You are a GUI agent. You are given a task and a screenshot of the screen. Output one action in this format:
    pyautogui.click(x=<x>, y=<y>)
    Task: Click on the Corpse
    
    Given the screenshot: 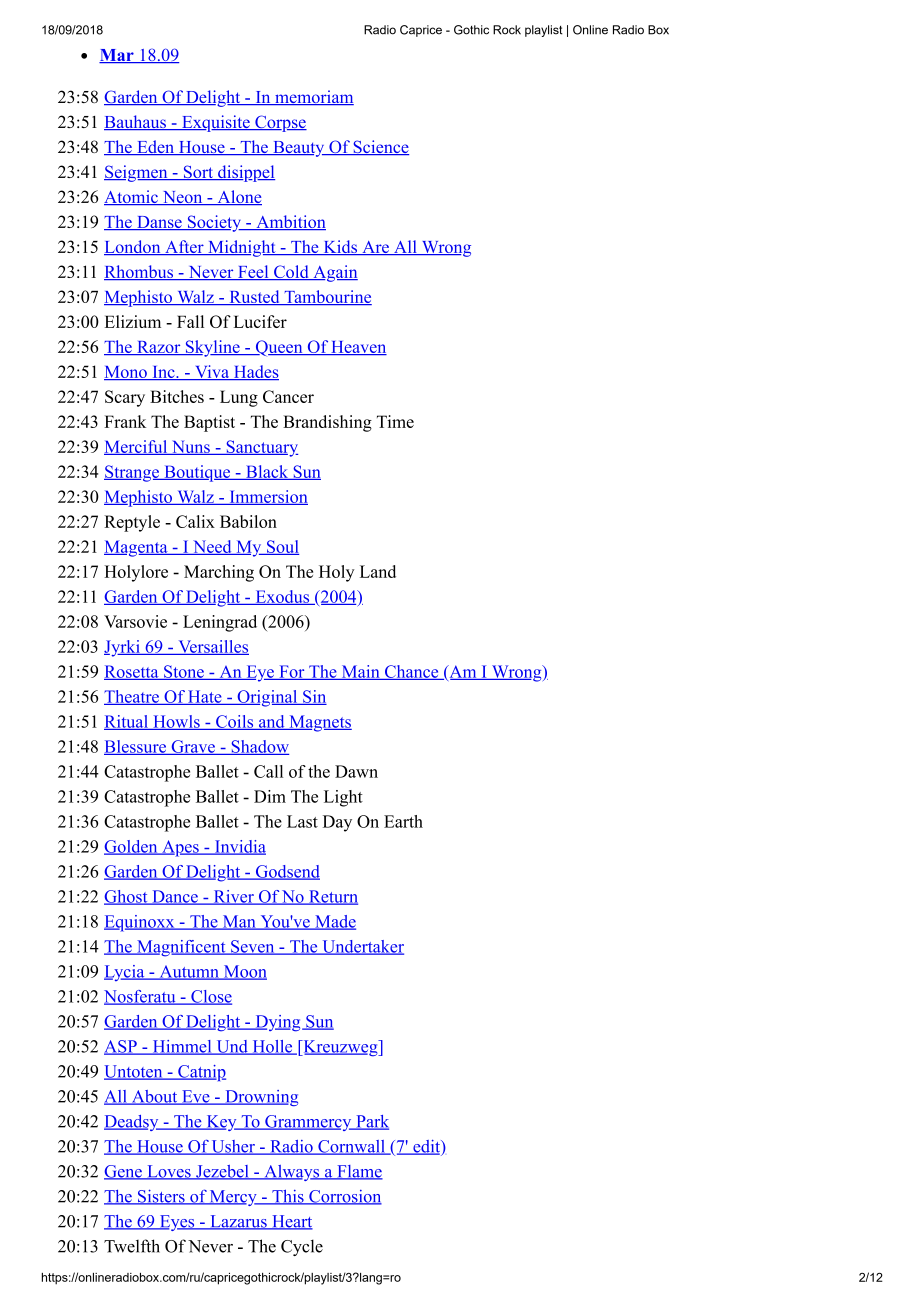 What is the action you would take?
    pyautogui.click(x=280, y=123)
